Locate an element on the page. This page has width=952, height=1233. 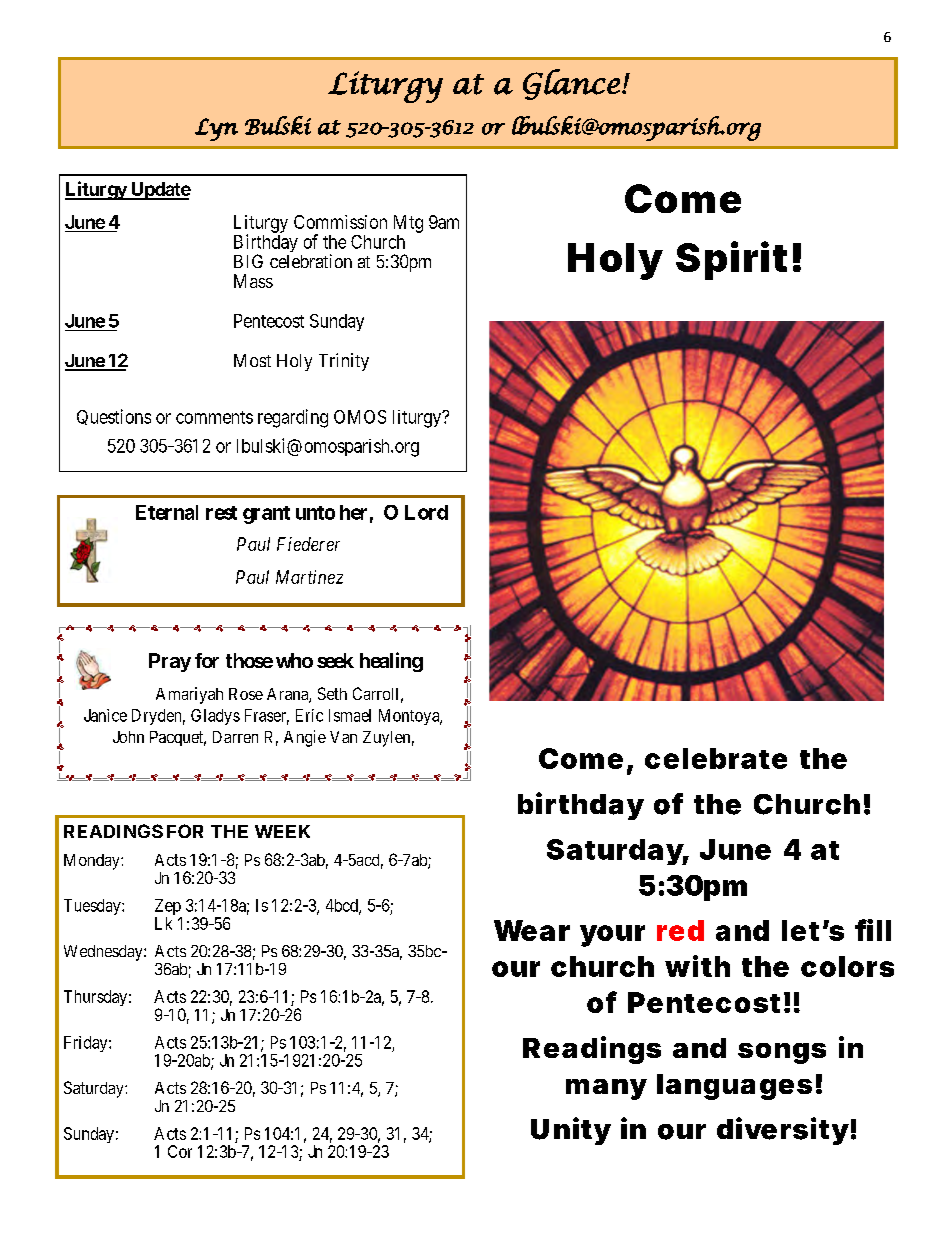
celebrate is located at coordinates (716, 758).
